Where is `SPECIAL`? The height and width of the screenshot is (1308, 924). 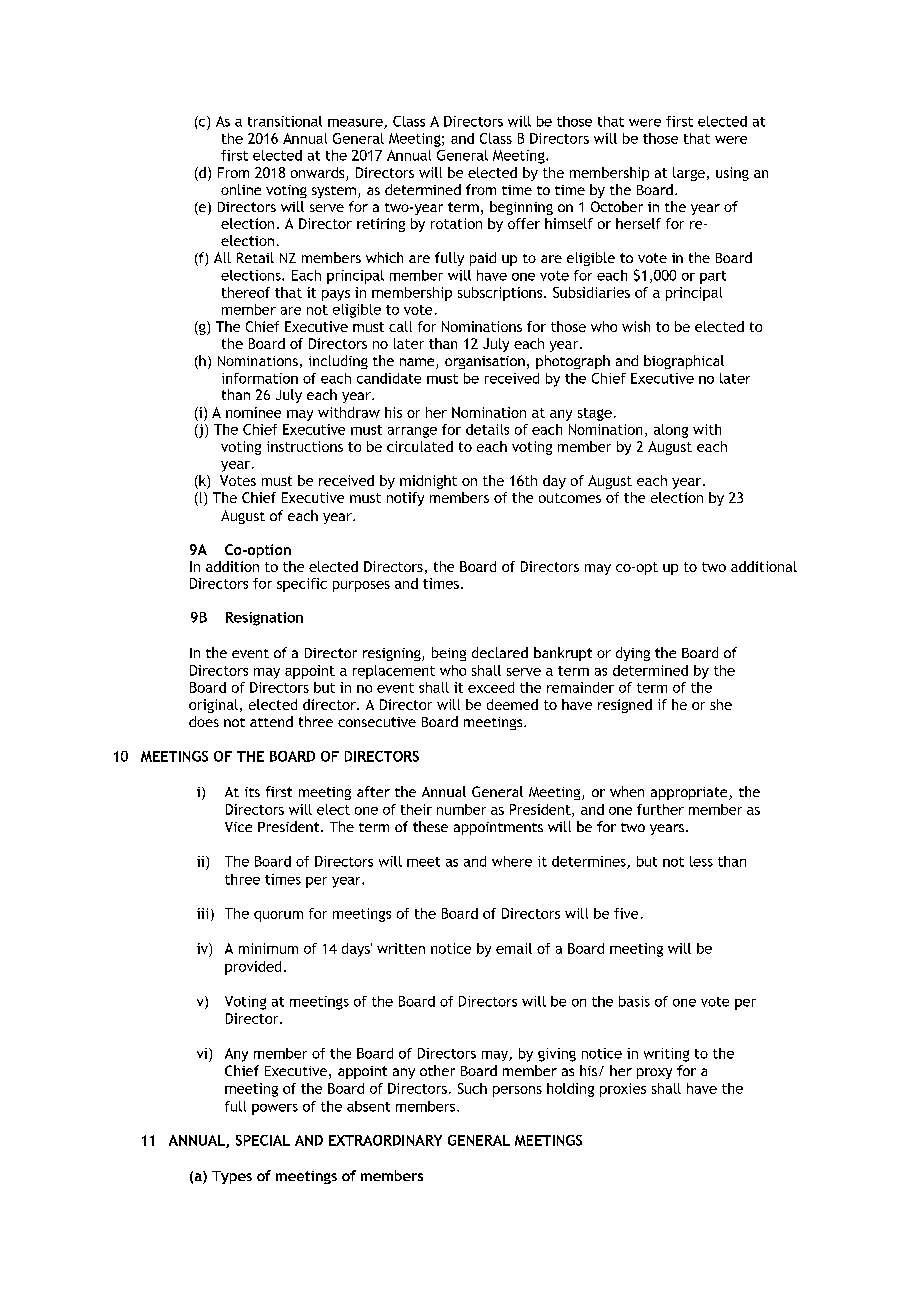 SPECIAL is located at coordinates (263, 1140).
